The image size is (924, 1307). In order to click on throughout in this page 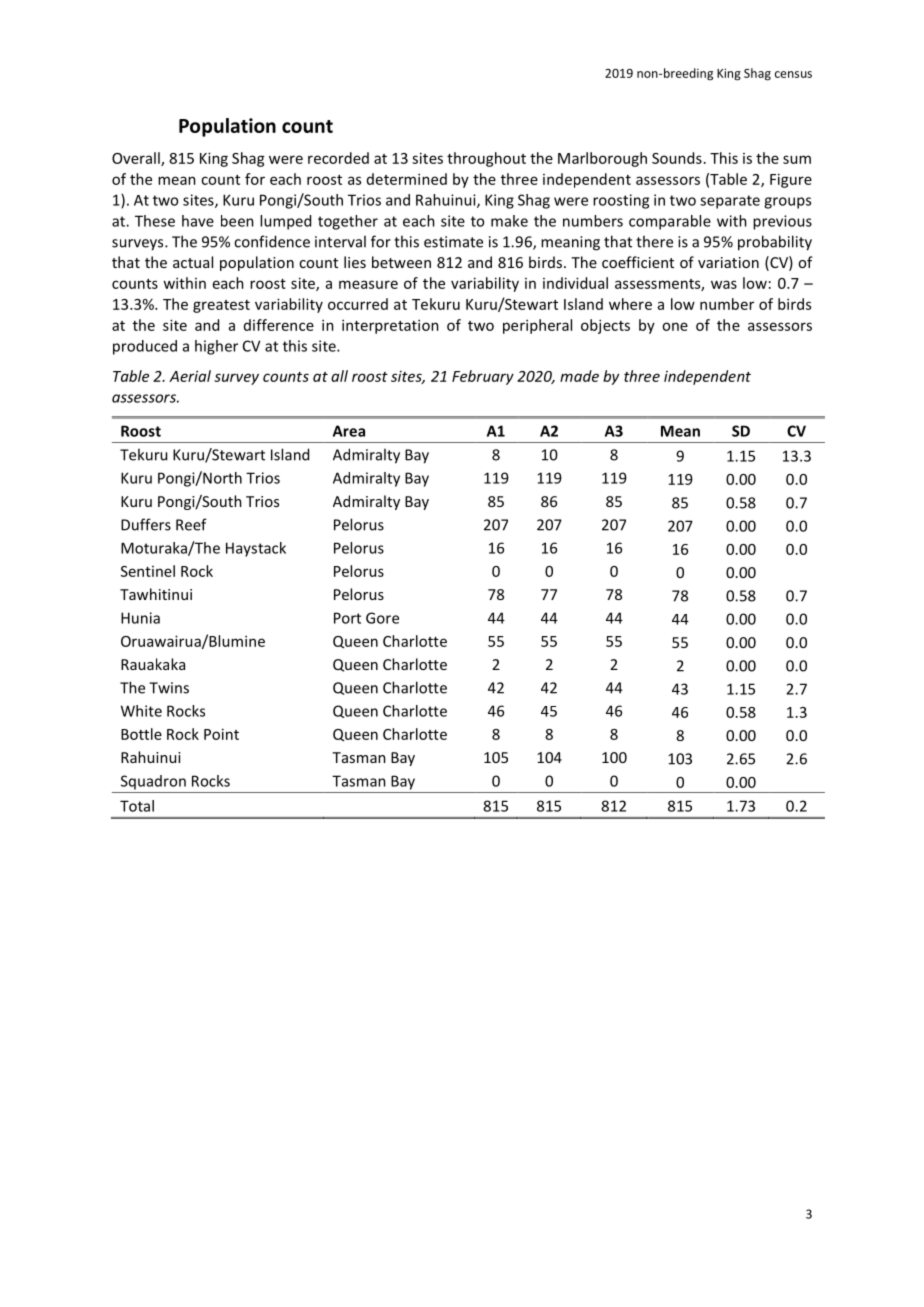, I will do `click(486, 159)`.
